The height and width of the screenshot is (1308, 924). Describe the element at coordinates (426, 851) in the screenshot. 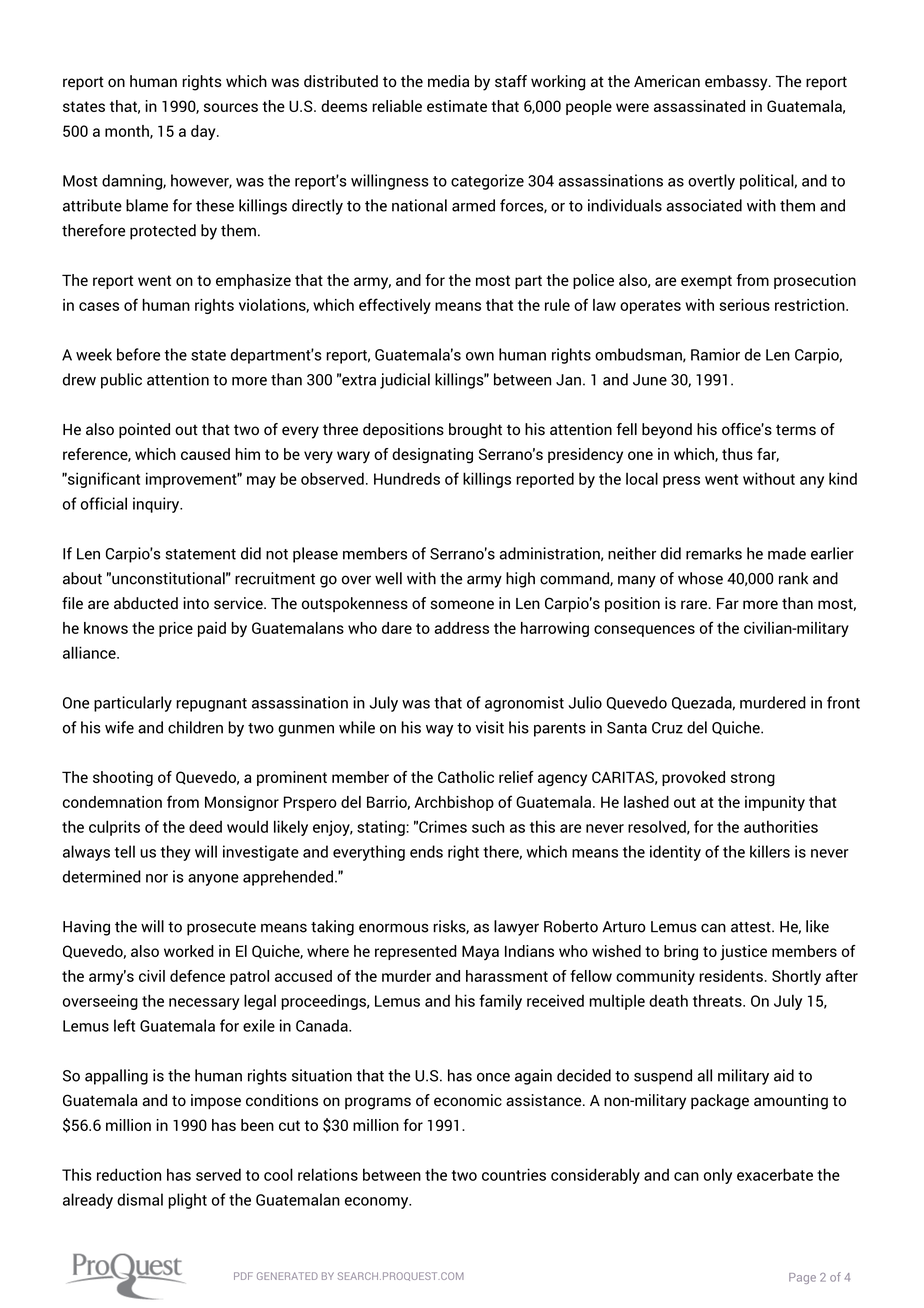

I see `ends` at that location.
